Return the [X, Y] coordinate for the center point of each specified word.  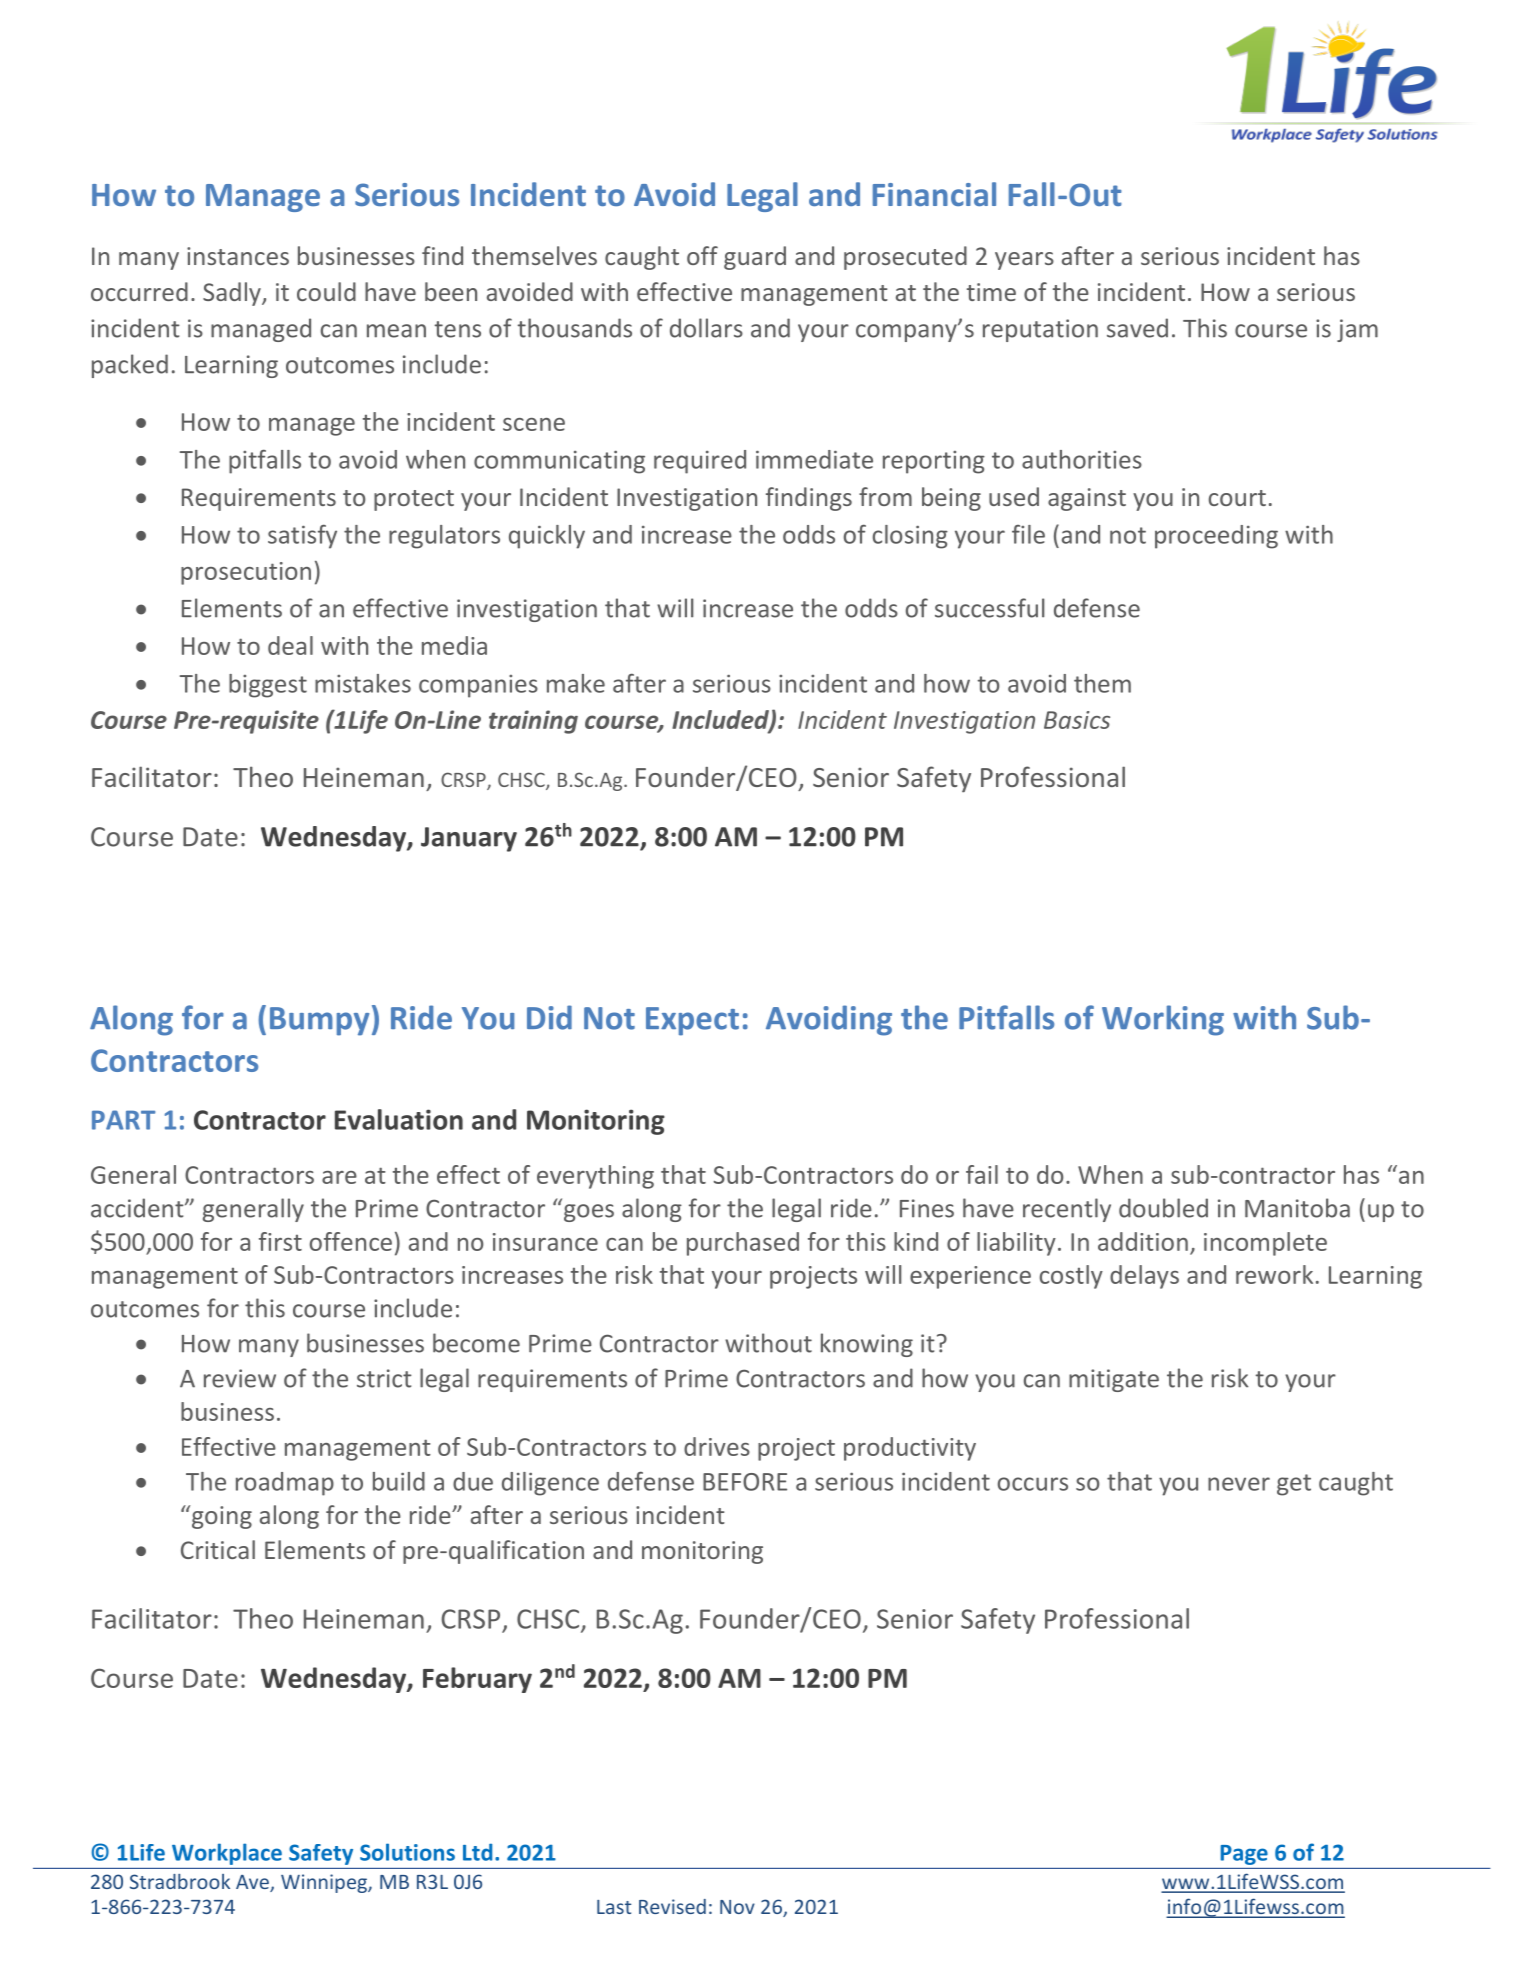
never [1239, 1484]
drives [717, 1446]
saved [1137, 328]
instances [238, 256]
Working [1163, 1020]
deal [290, 645]
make [576, 683]
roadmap [285, 1484]
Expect [692, 1021]
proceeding [1216, 537]
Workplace [227, 1854]
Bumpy [319, 1021]
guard [755, 258]
